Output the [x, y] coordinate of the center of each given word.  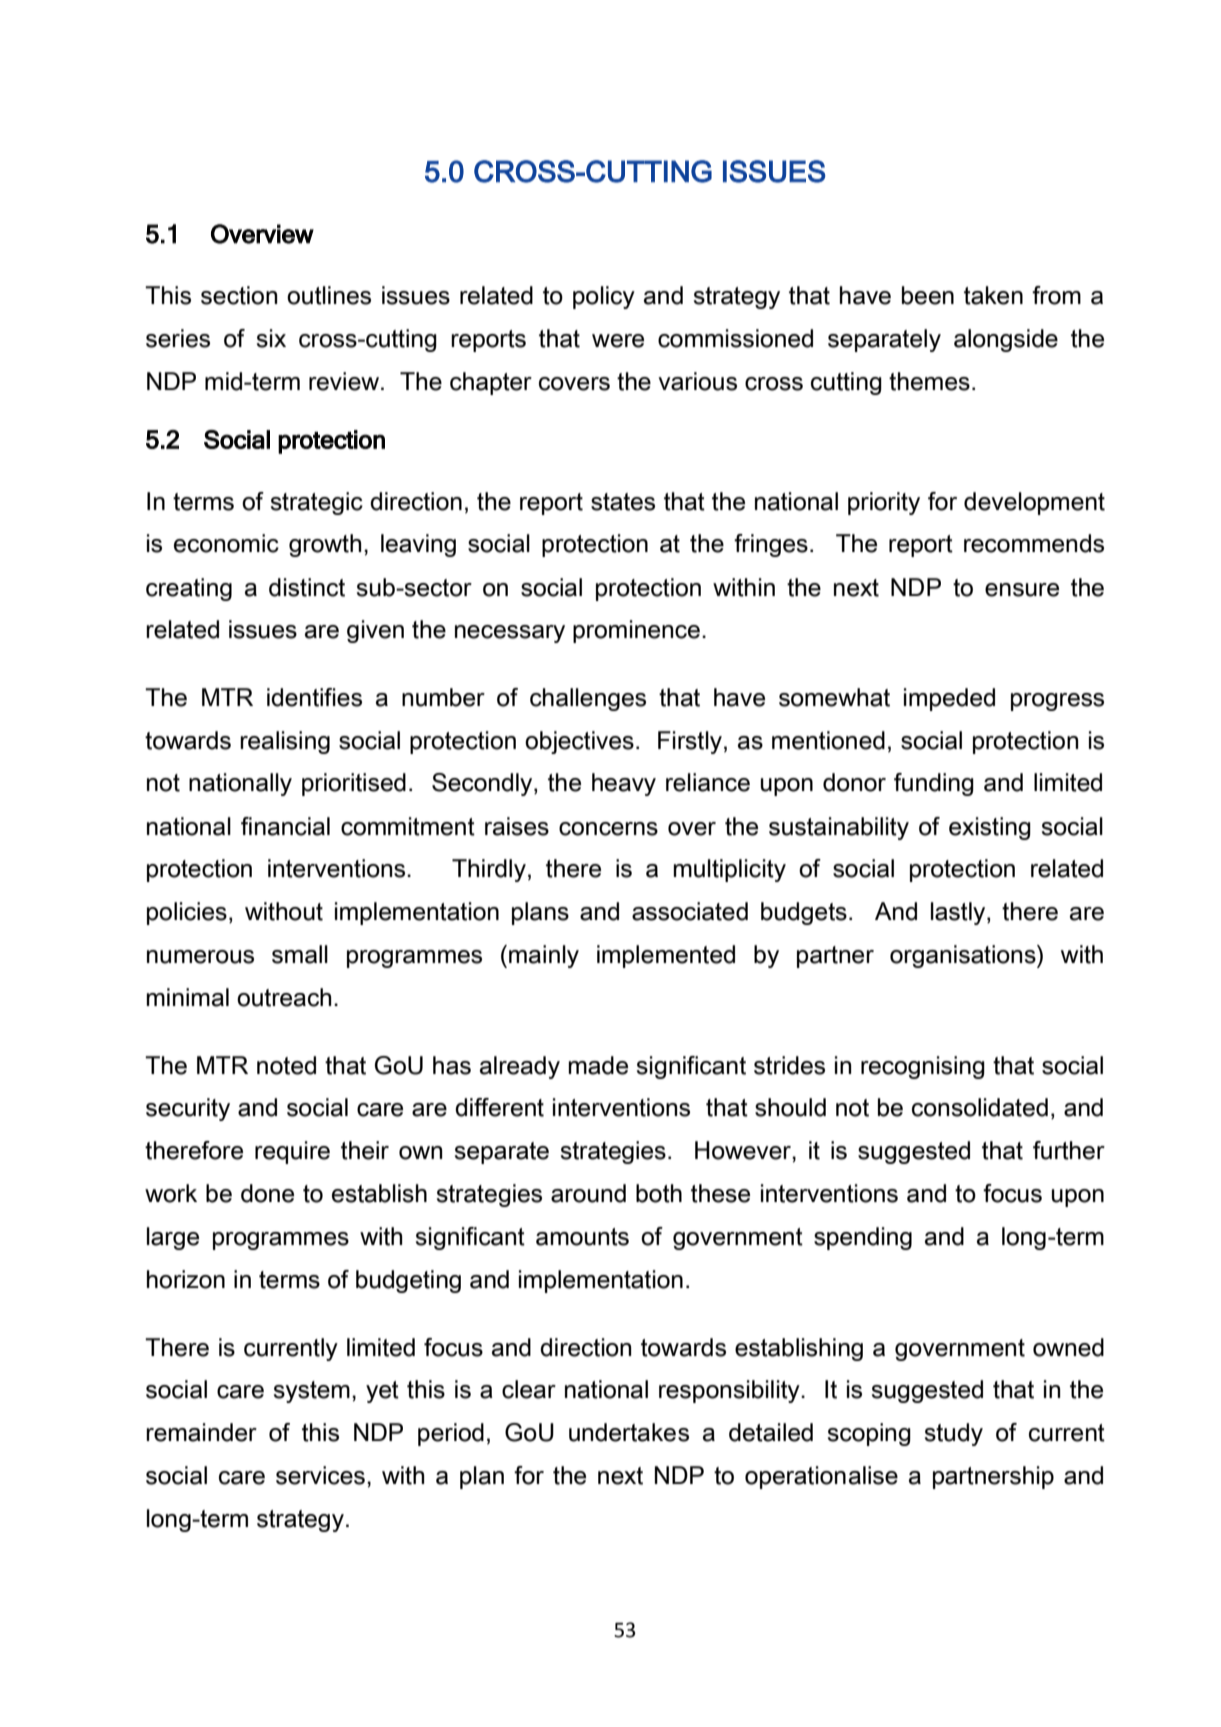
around [588, 1193]
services [320, 1475]
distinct [307, 587]
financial [285, 826]
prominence [636, 631]
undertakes [629, 1432]
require [292, 1152]
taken [993, 295]
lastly [959, 913]
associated [690, 911]
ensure [1022, 590]
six [271, 338]
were [618, 341]
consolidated [980, 1107]
